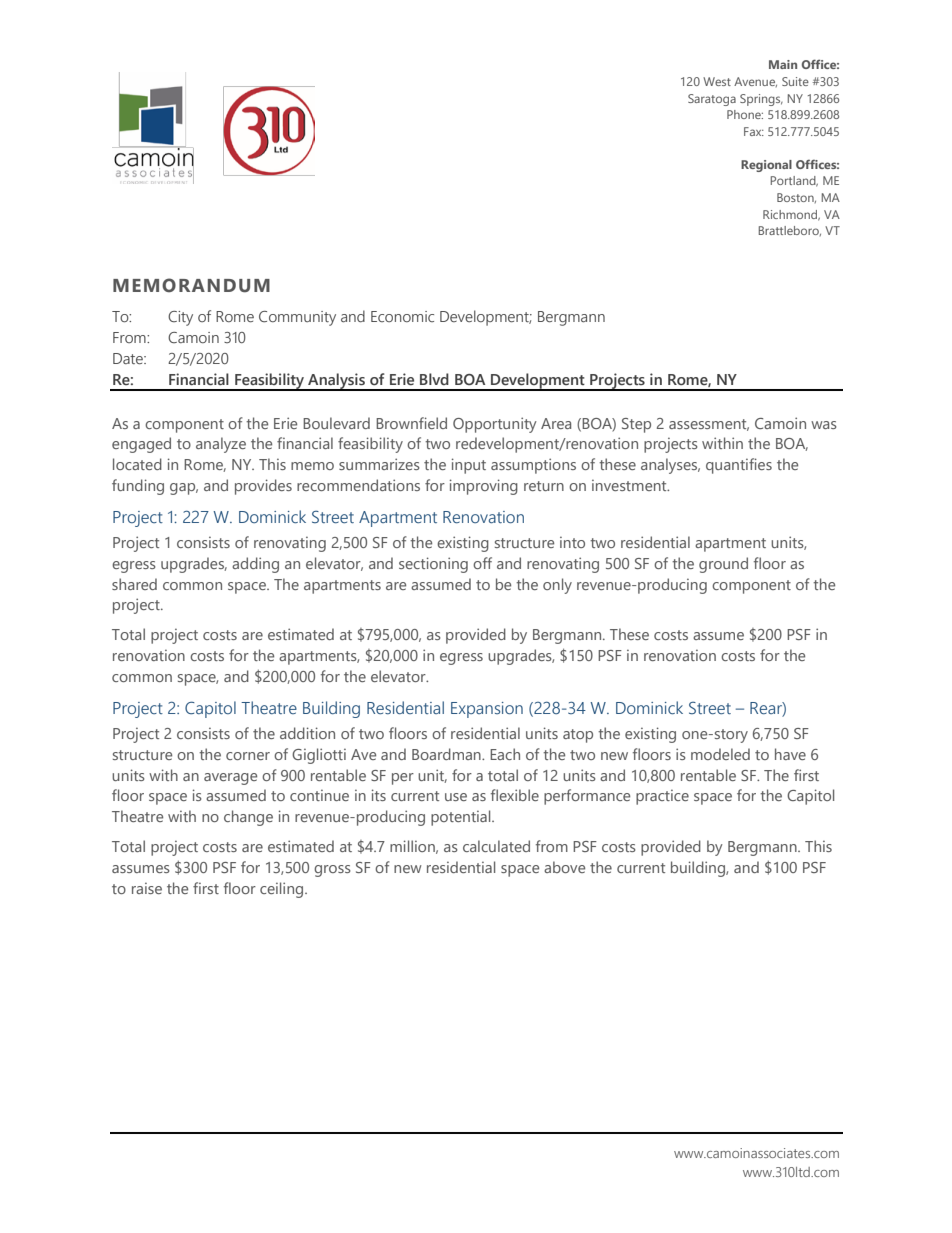 This screenshot has height=1233, width=952. What do you see at coordinates (755, 82) in the screenshot?
I see `Avenue` at bounding box center [755, 82].
